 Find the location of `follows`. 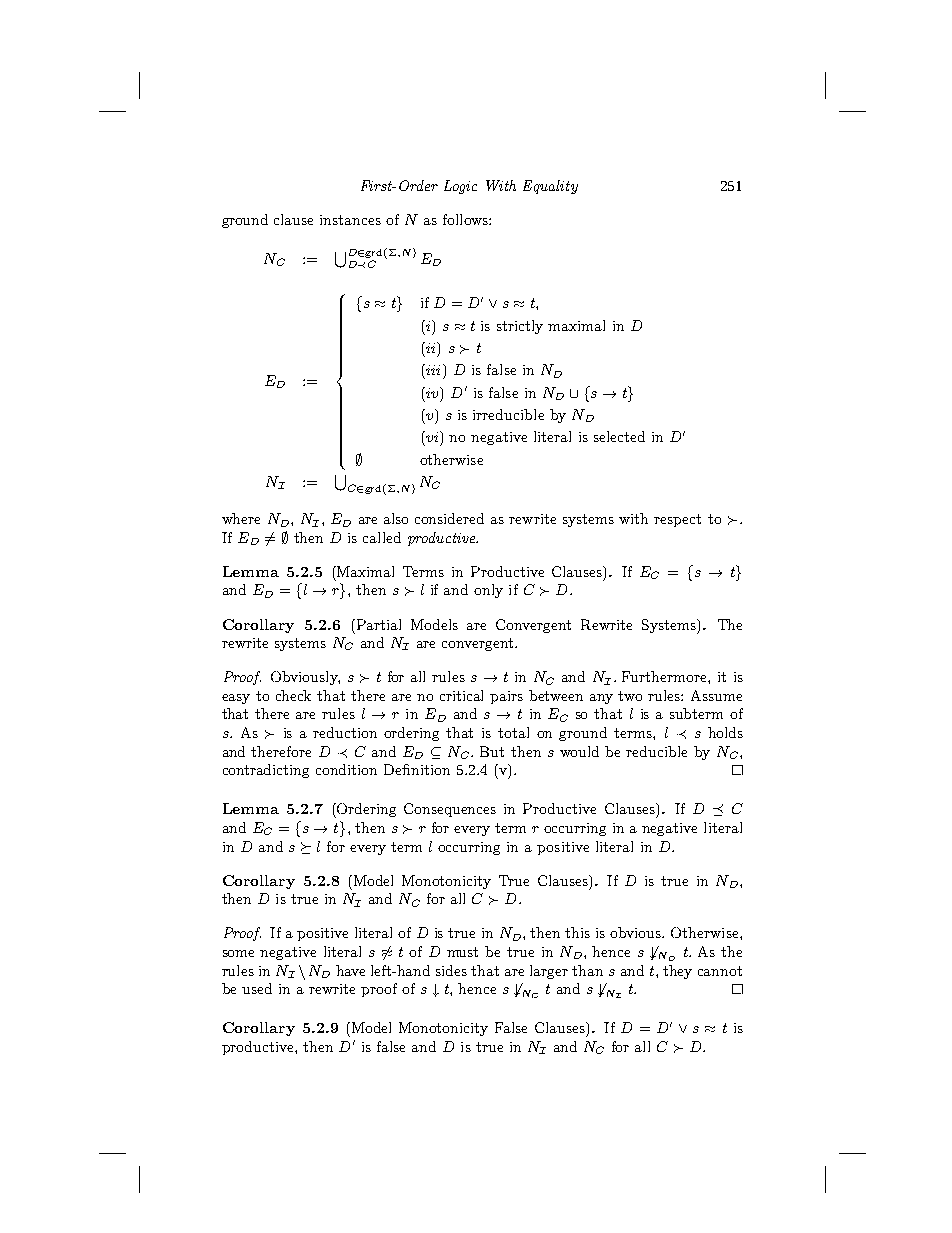

follows is located at coordinates (466, 219).
